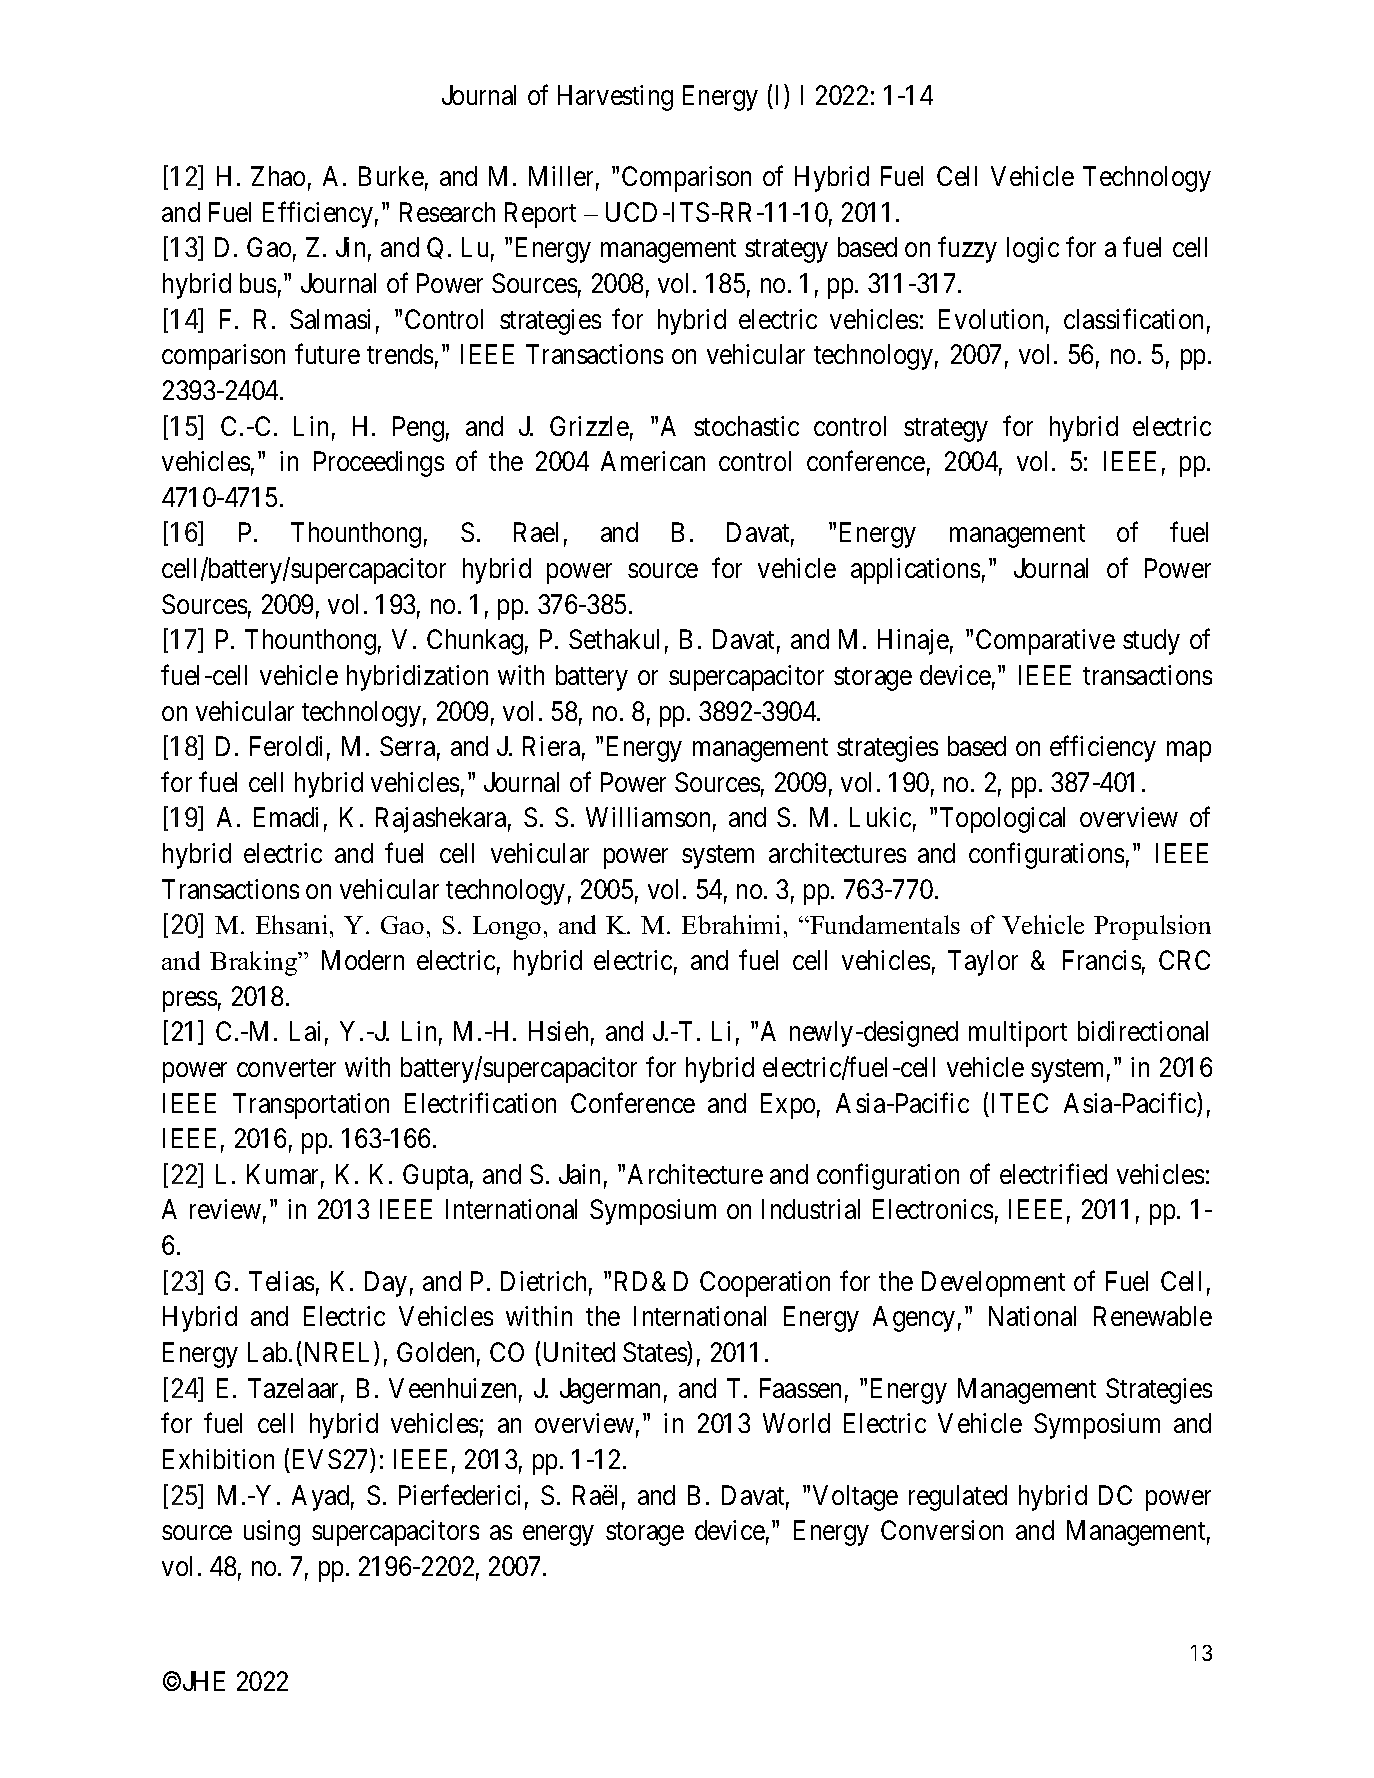  What do you see at coordinates (536, 532) in the image?
I see `Rael` at bounding box center [536, 532].
